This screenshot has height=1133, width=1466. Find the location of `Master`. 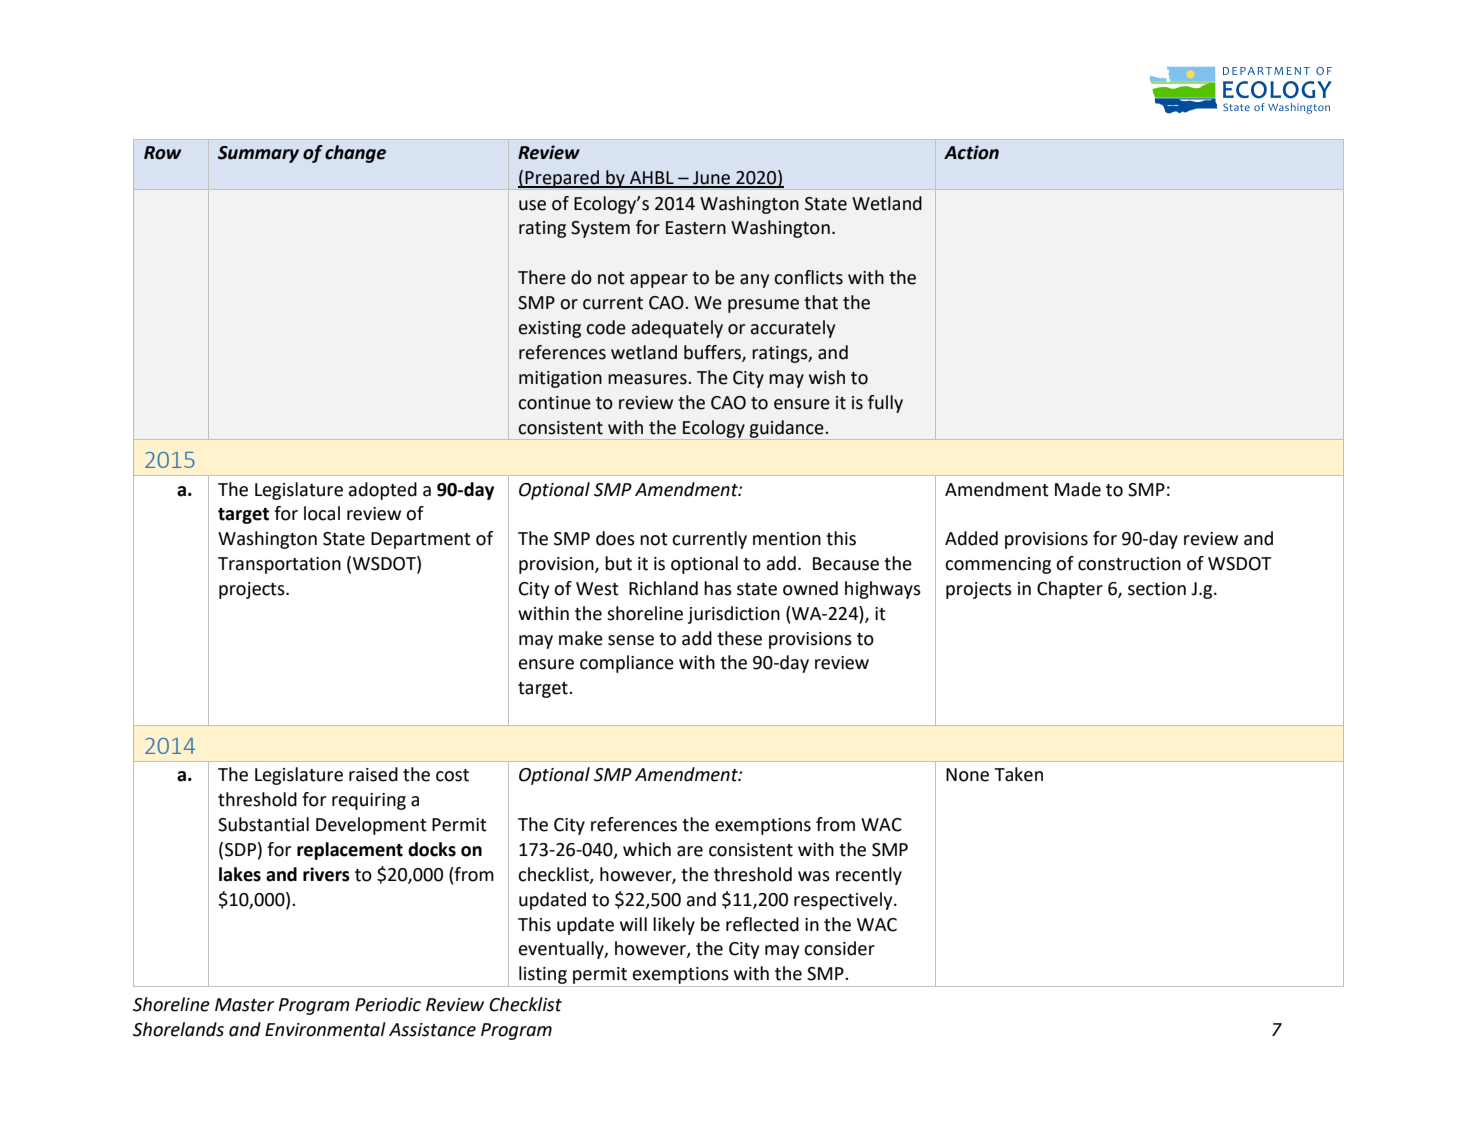

Master is located at coordinates (245, 1005).
